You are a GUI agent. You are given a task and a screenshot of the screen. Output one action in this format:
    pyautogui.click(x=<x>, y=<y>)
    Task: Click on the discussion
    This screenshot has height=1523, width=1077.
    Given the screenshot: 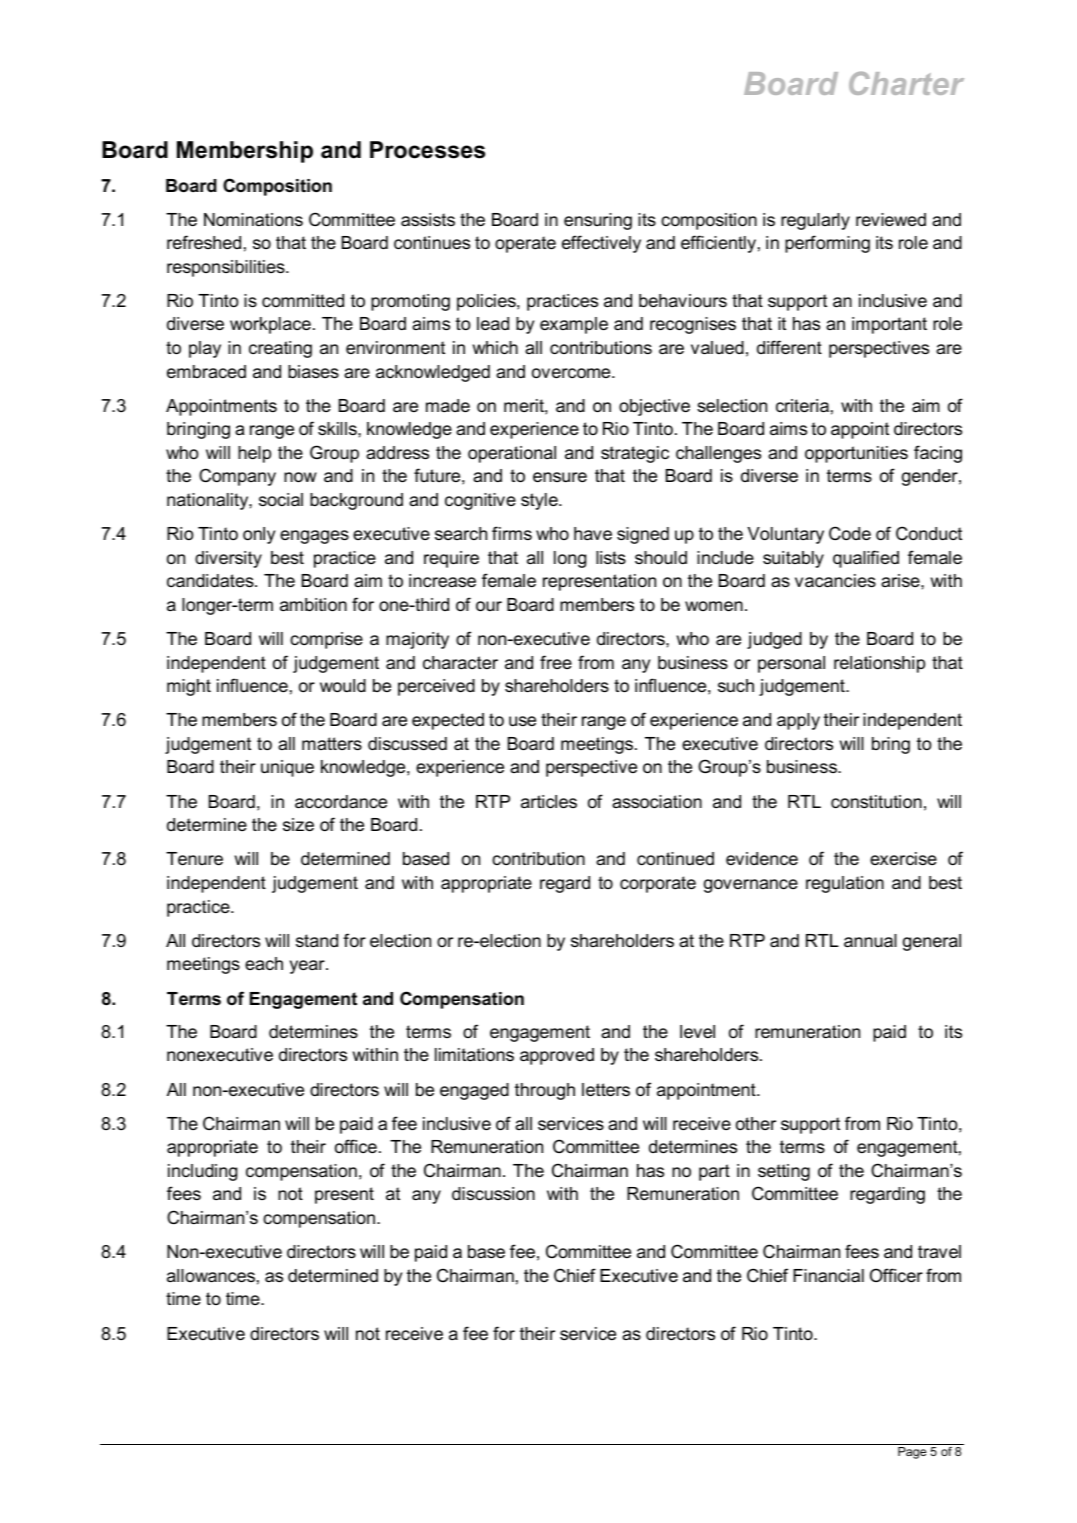 What is the action you would take?
    pyautogui.click(x=493, y=1194)
